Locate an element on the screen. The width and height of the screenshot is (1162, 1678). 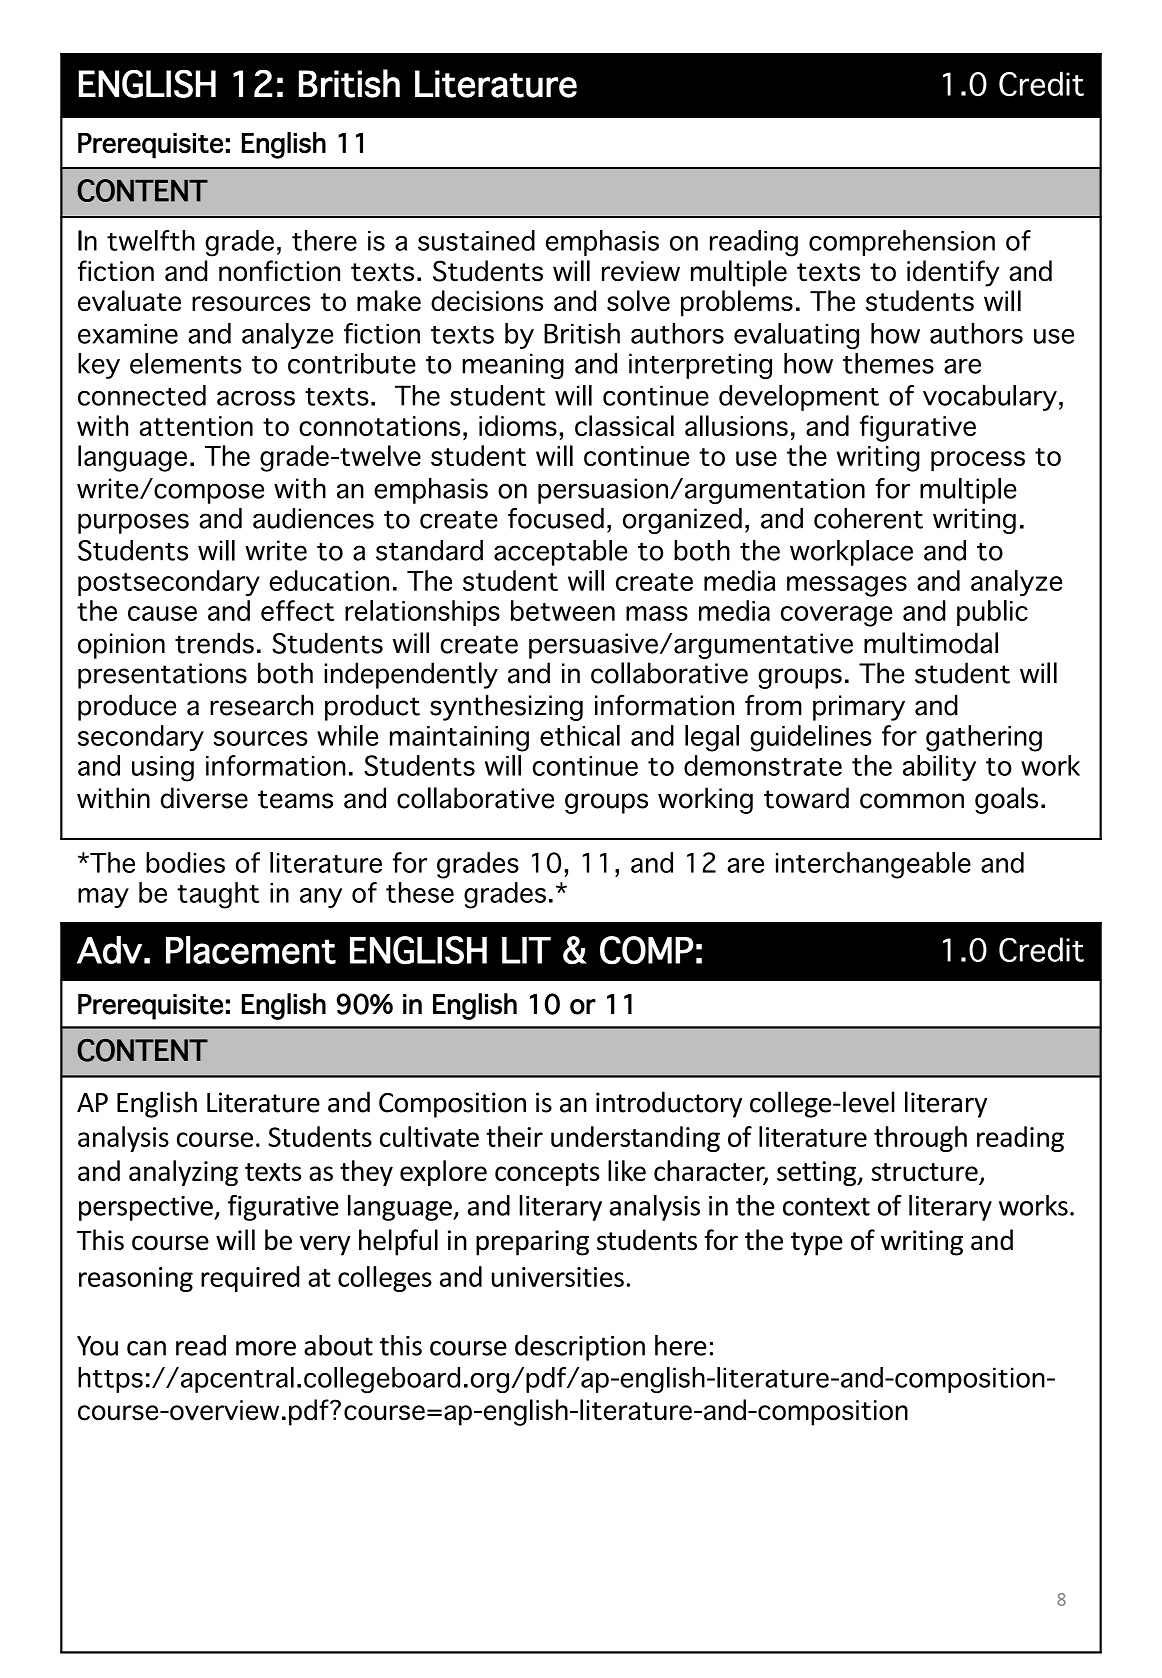
required is located at coordinates (250, 1279).
